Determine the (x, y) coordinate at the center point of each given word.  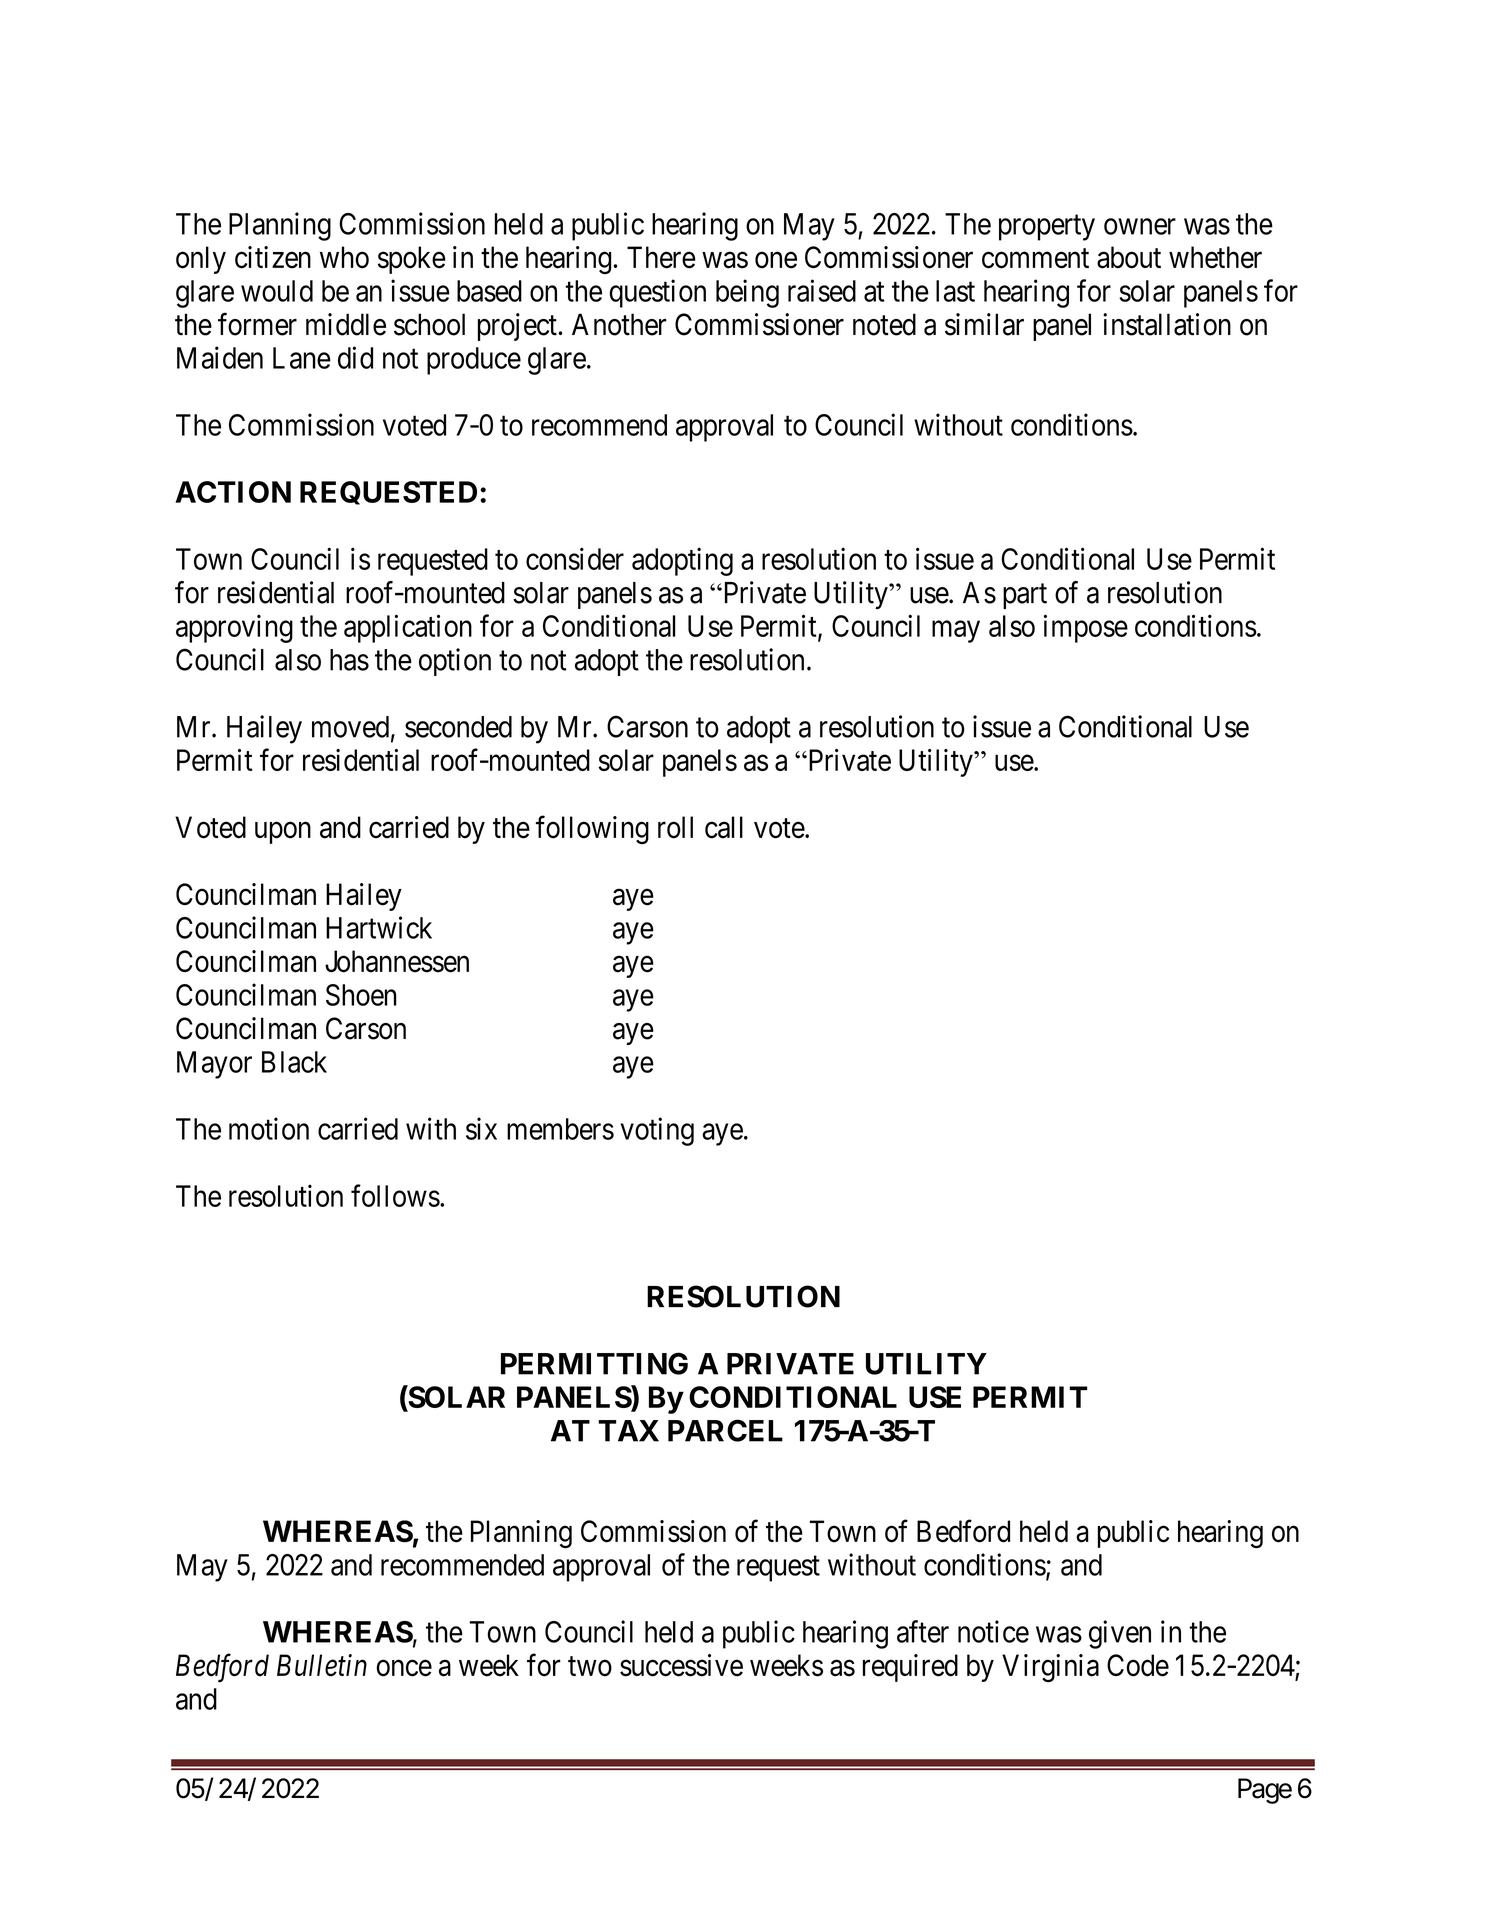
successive (681, 1665)
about (1129, 257)
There (661, 257)
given (1120, 1634)
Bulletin (322, 1665)
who (344, 257)
